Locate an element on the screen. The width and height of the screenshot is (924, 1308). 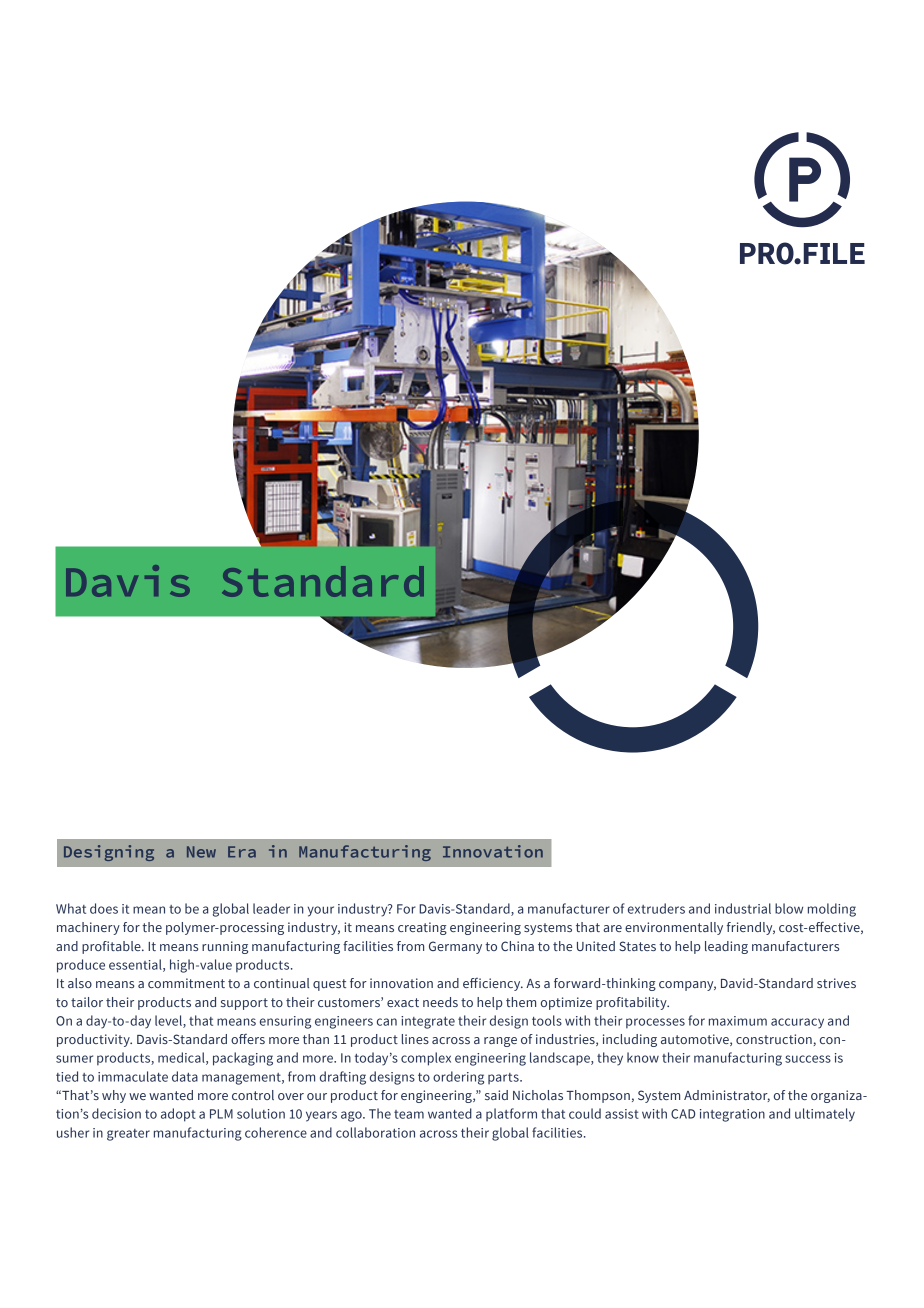
strives is located at coordinates (836, 983).
